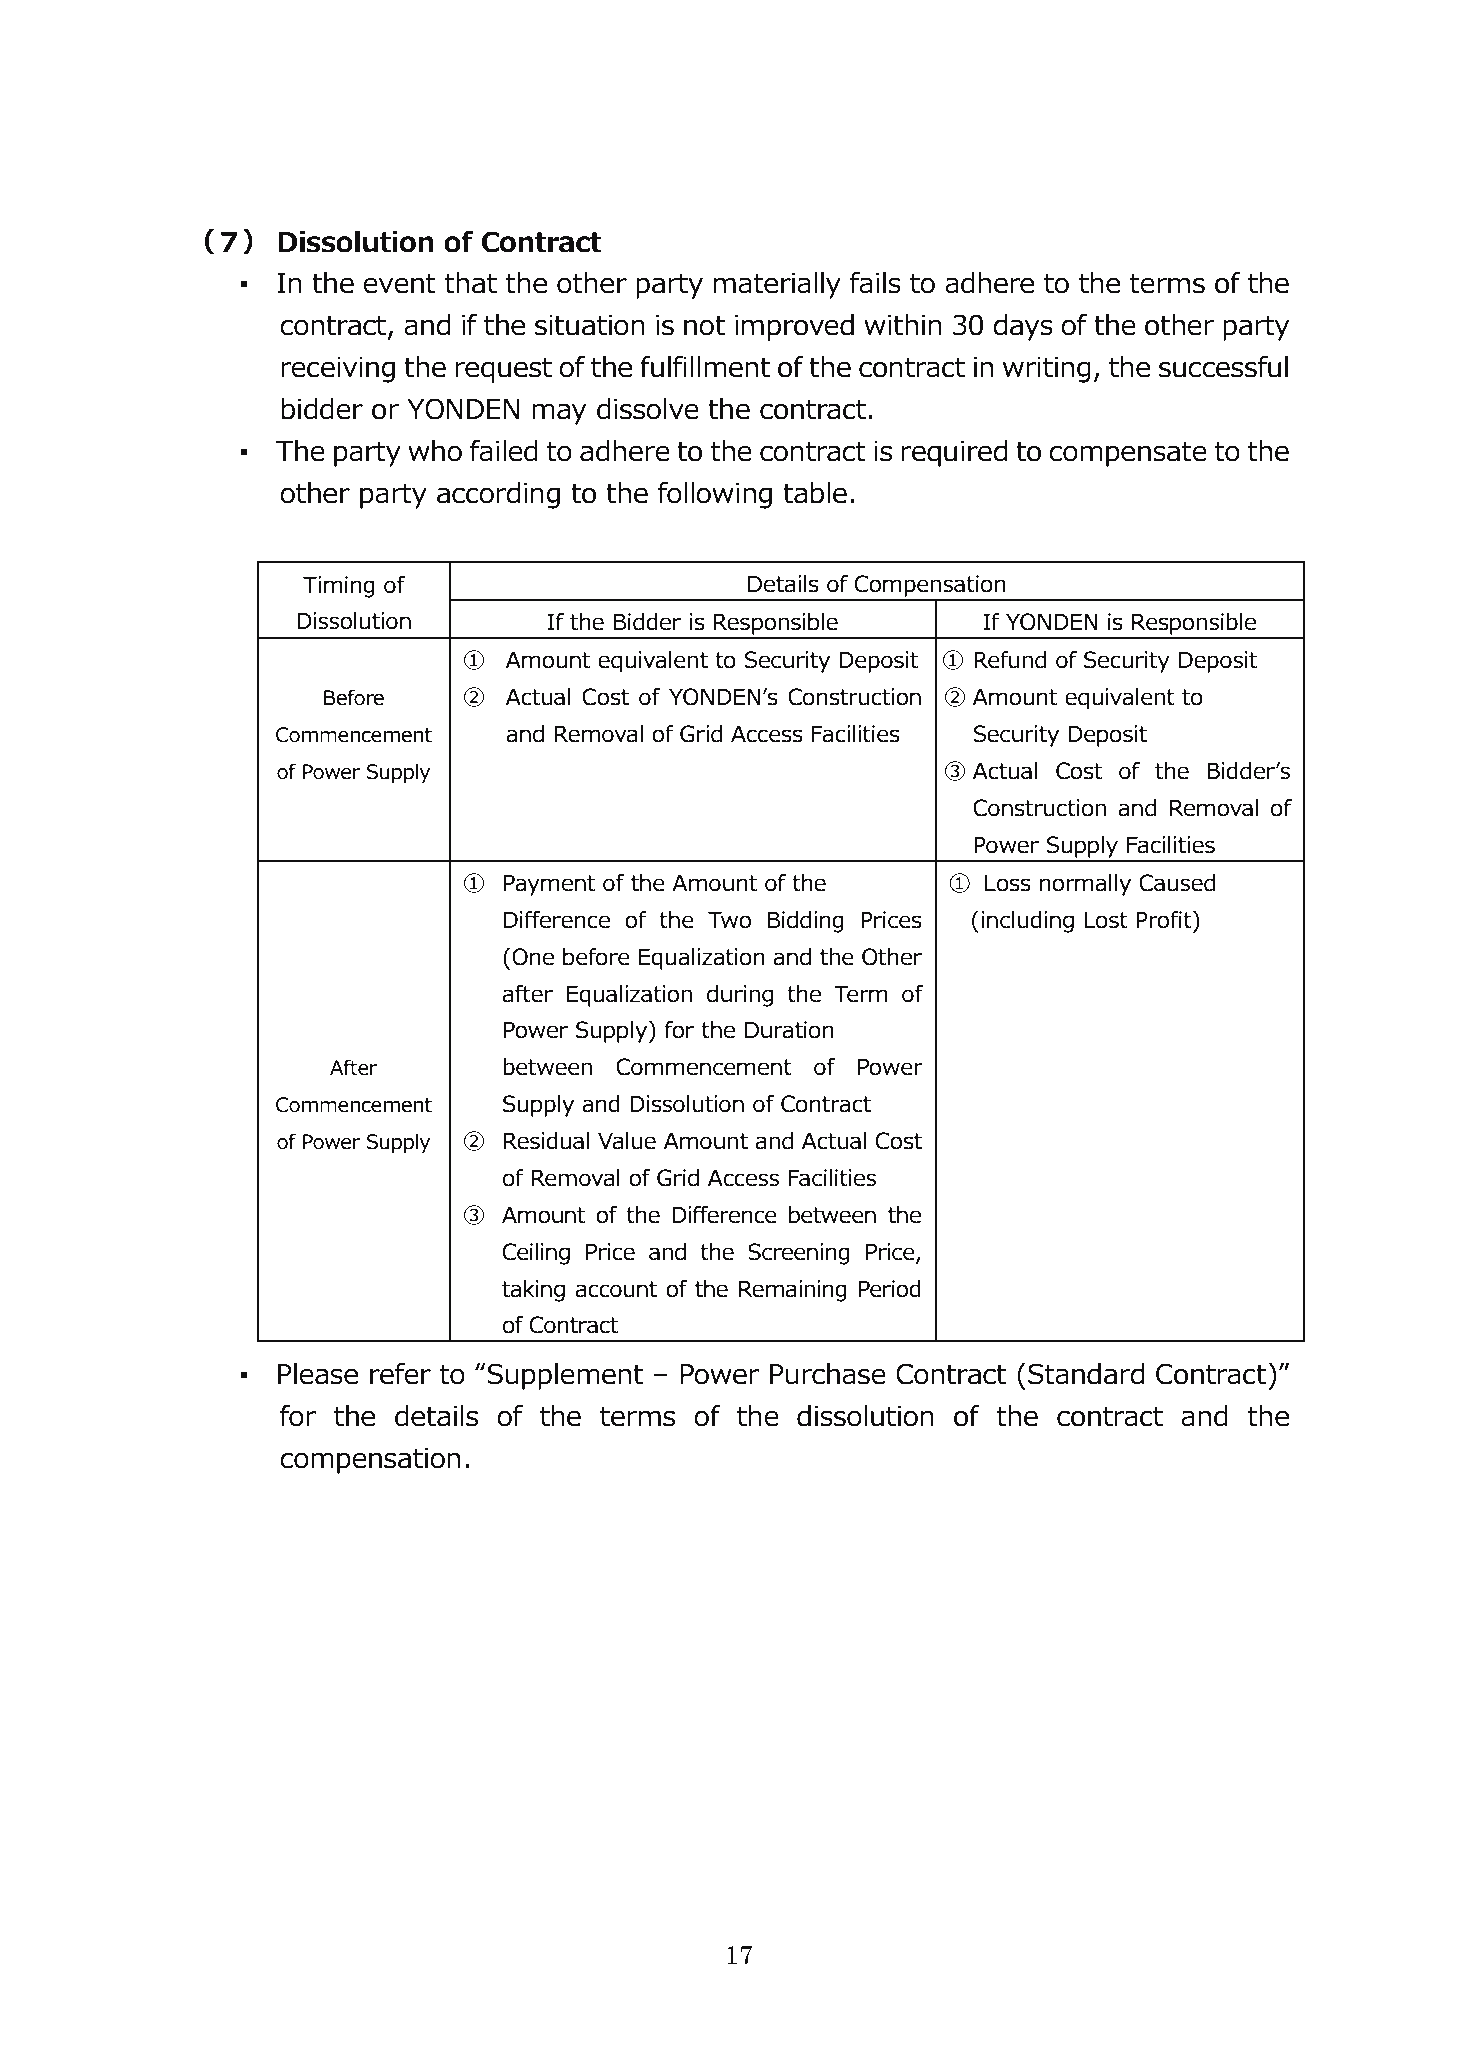 The width and height of the screenshot is (1464, 2070). What do you see at coordinates (794, 327) in the screenshot?
I see `improved` at bounding box center [794, 327].
